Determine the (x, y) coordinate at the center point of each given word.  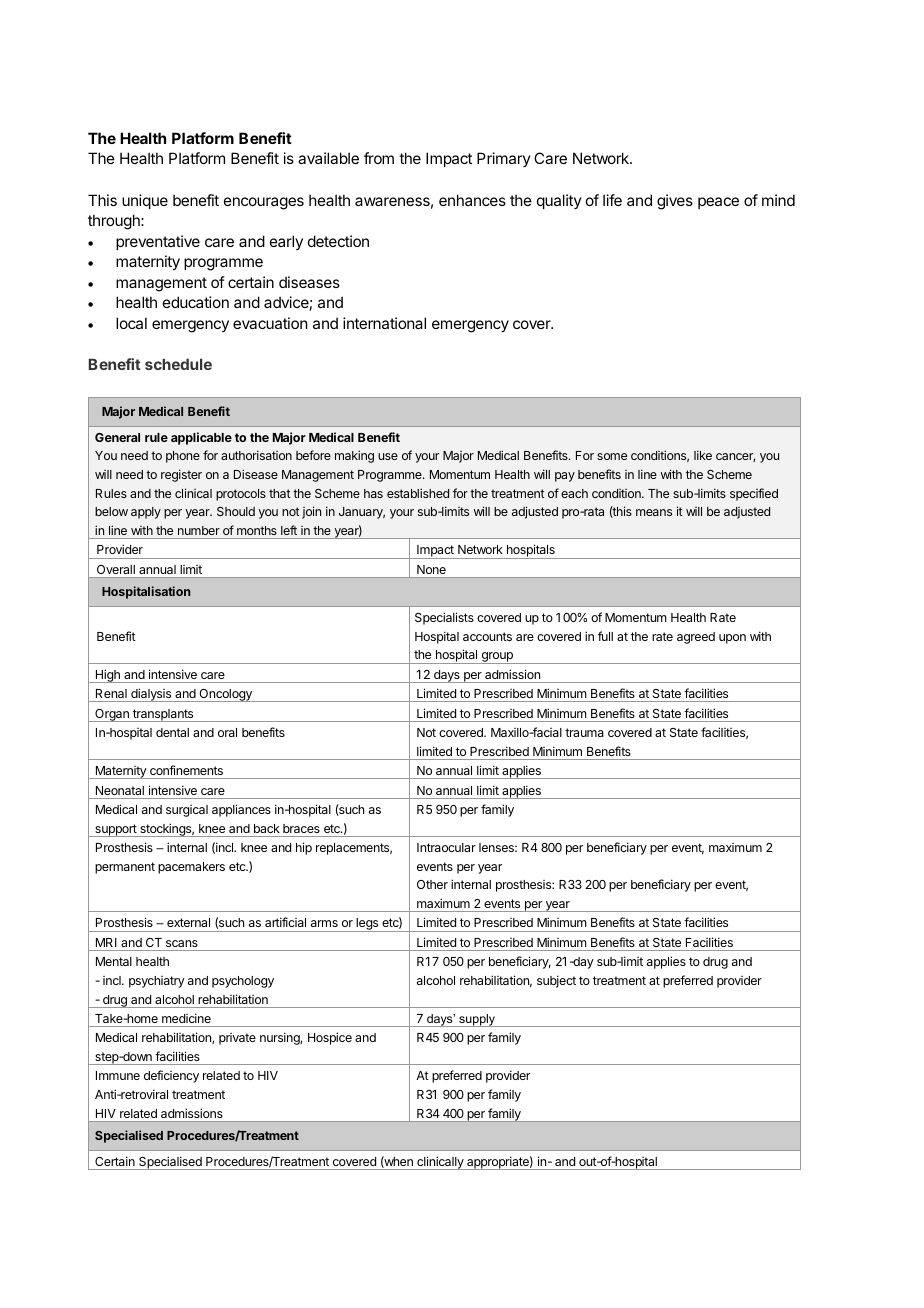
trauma (584, 732)
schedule (178, 364)
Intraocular (446, 847)
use (388, 456)
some (612, 456)
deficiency (171, 1076)
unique (145, 201)
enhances (472, 200)
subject (556, 981)
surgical (187, 811)
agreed (696, 638)
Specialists (444, 618)
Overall (116, 569)
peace (718, 203)
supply (477, 1020)
